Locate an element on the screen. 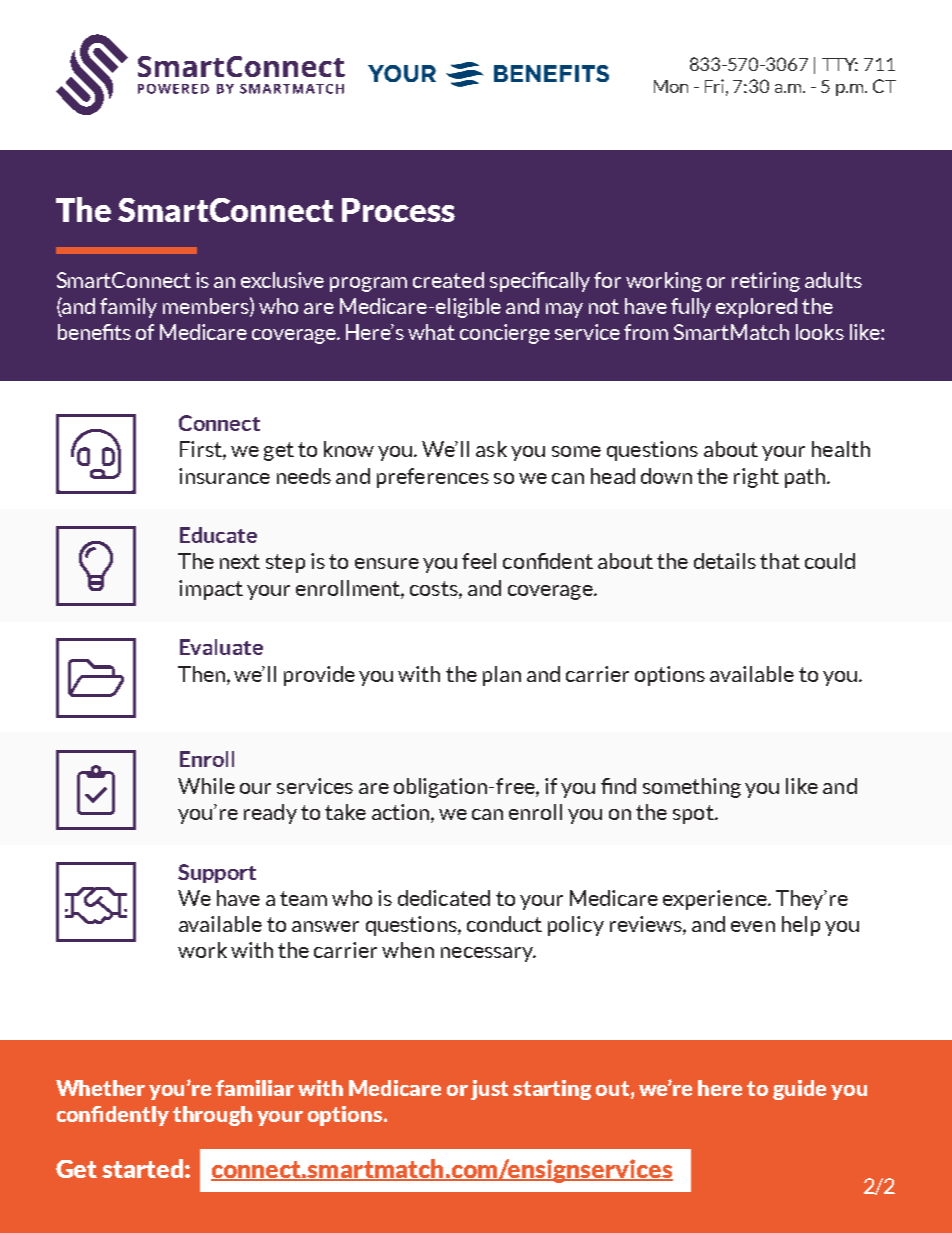  TTY is located at coordinates (840, 64).
